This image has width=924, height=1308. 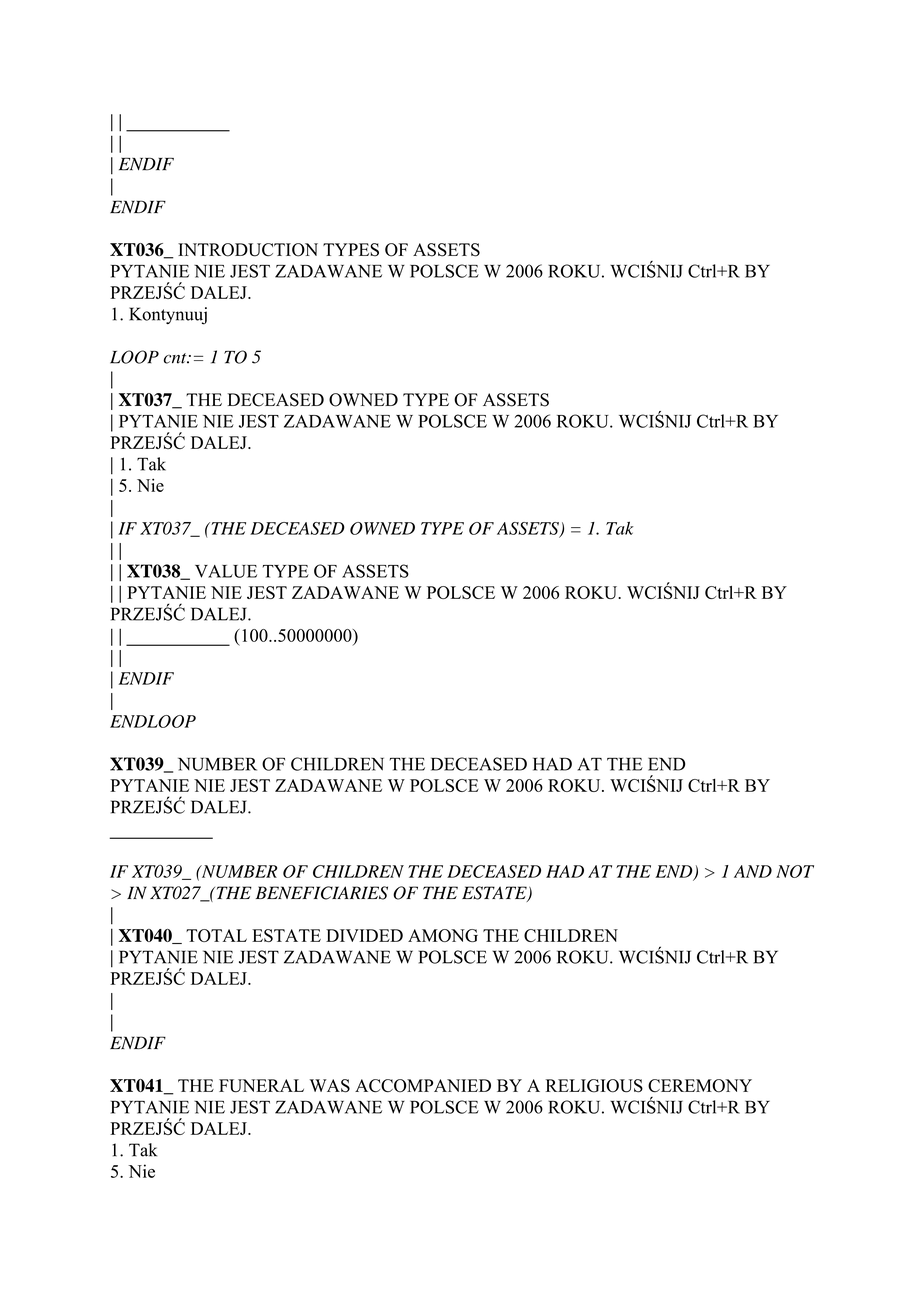 What do you see at coordinates (795, 871) in the image?
I see `NOT` at bounding box center [795, 871].
